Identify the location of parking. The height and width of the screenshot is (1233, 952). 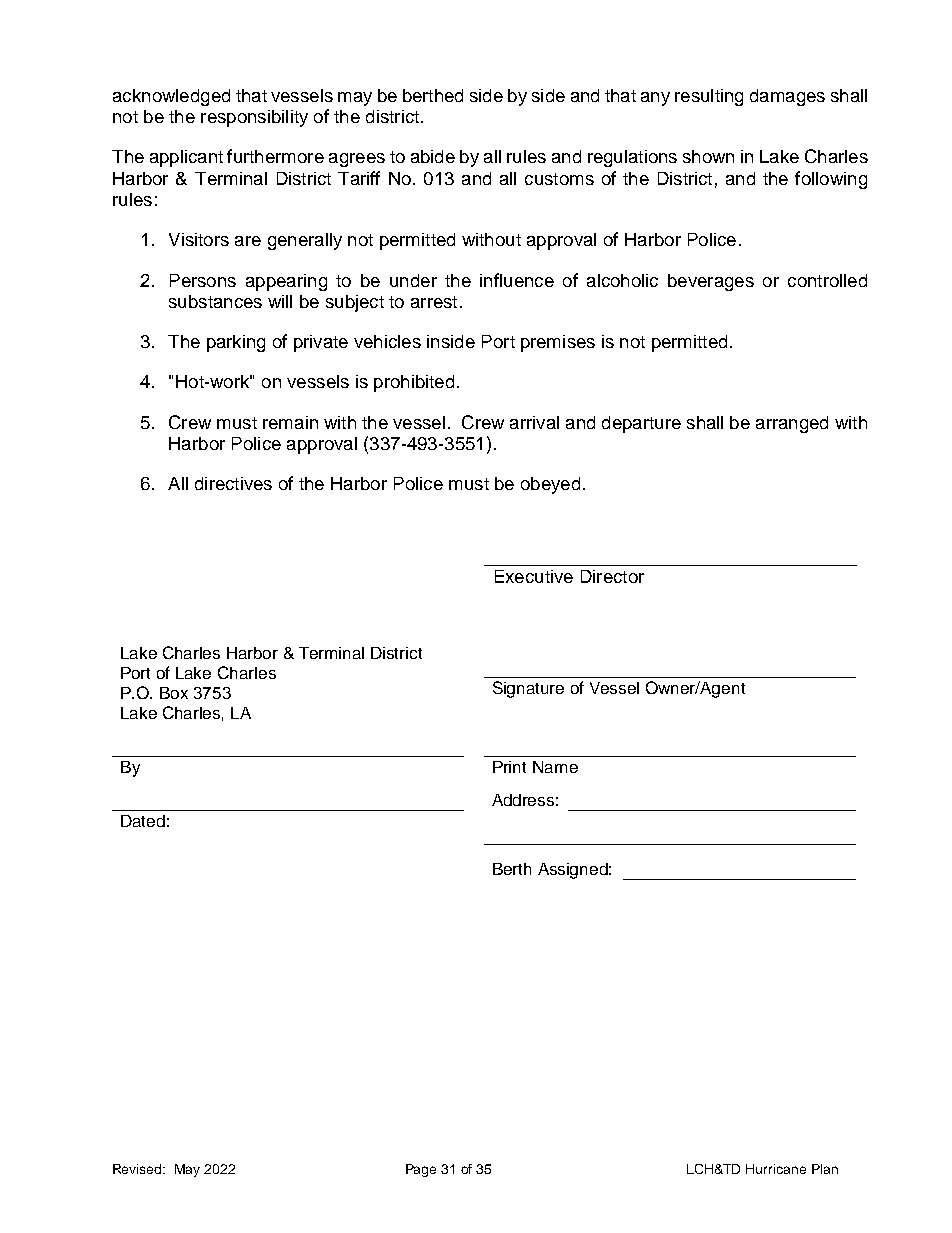
(236, 343).
